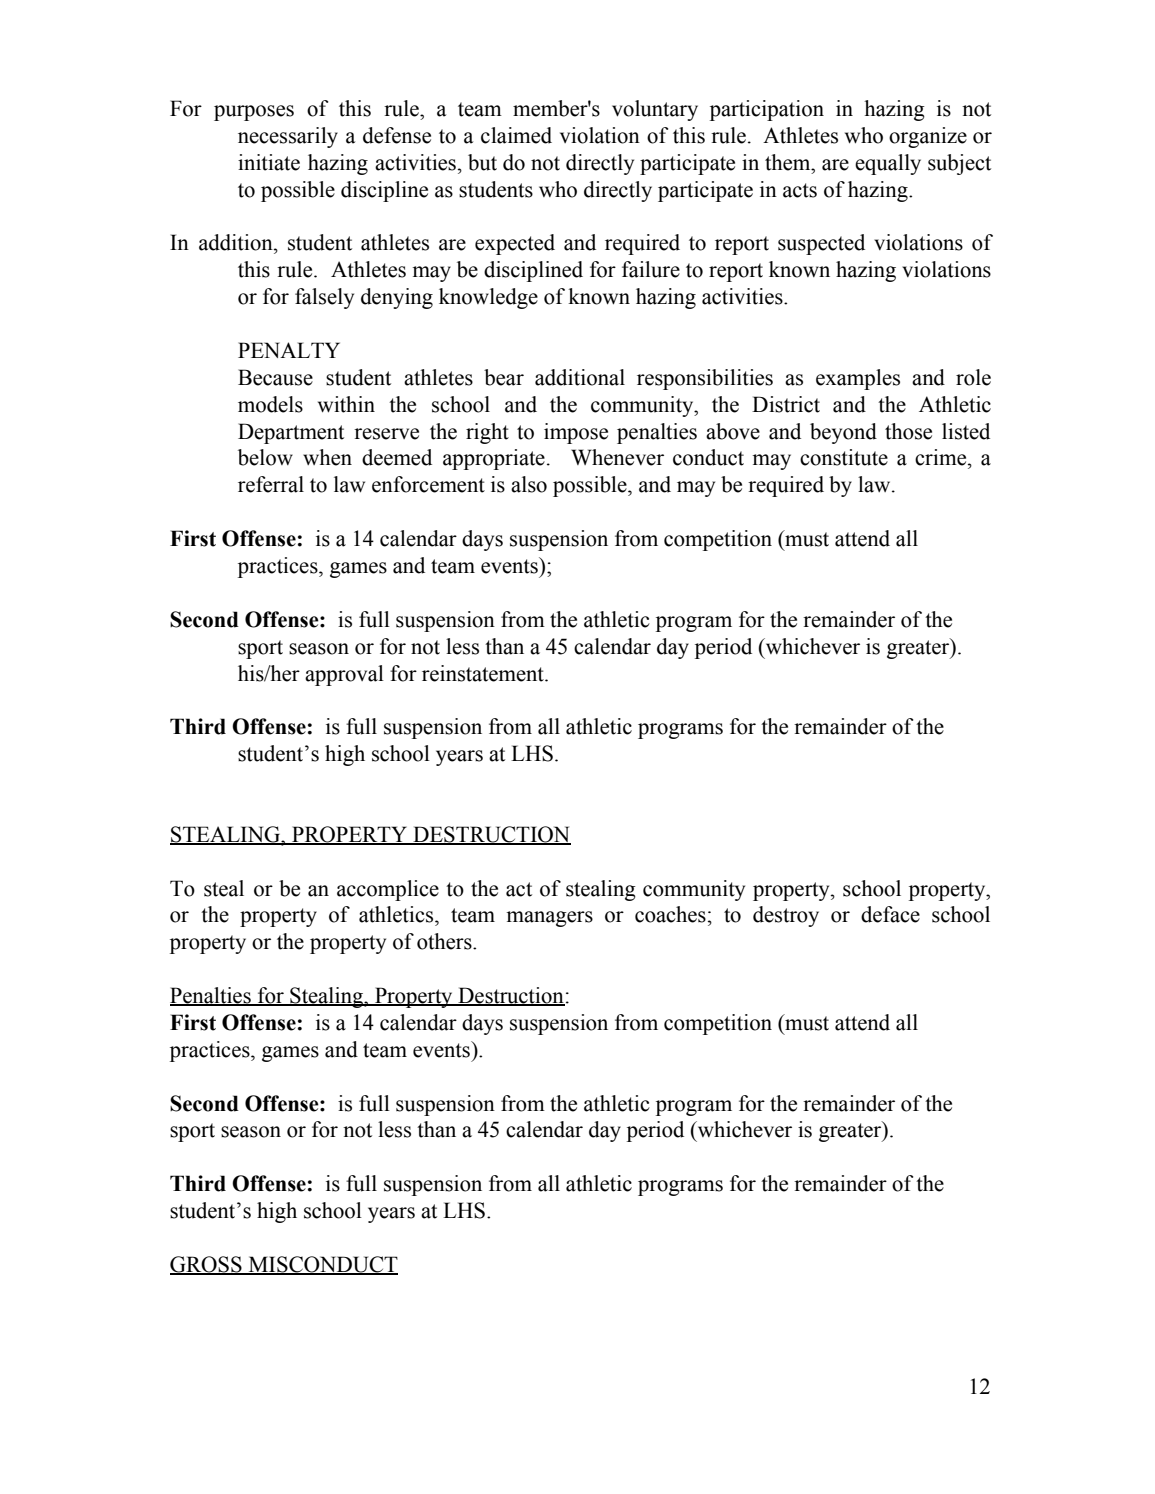  Describe the element at coordinates (207, 1265) in the document. I see `GROSS` at that location.
